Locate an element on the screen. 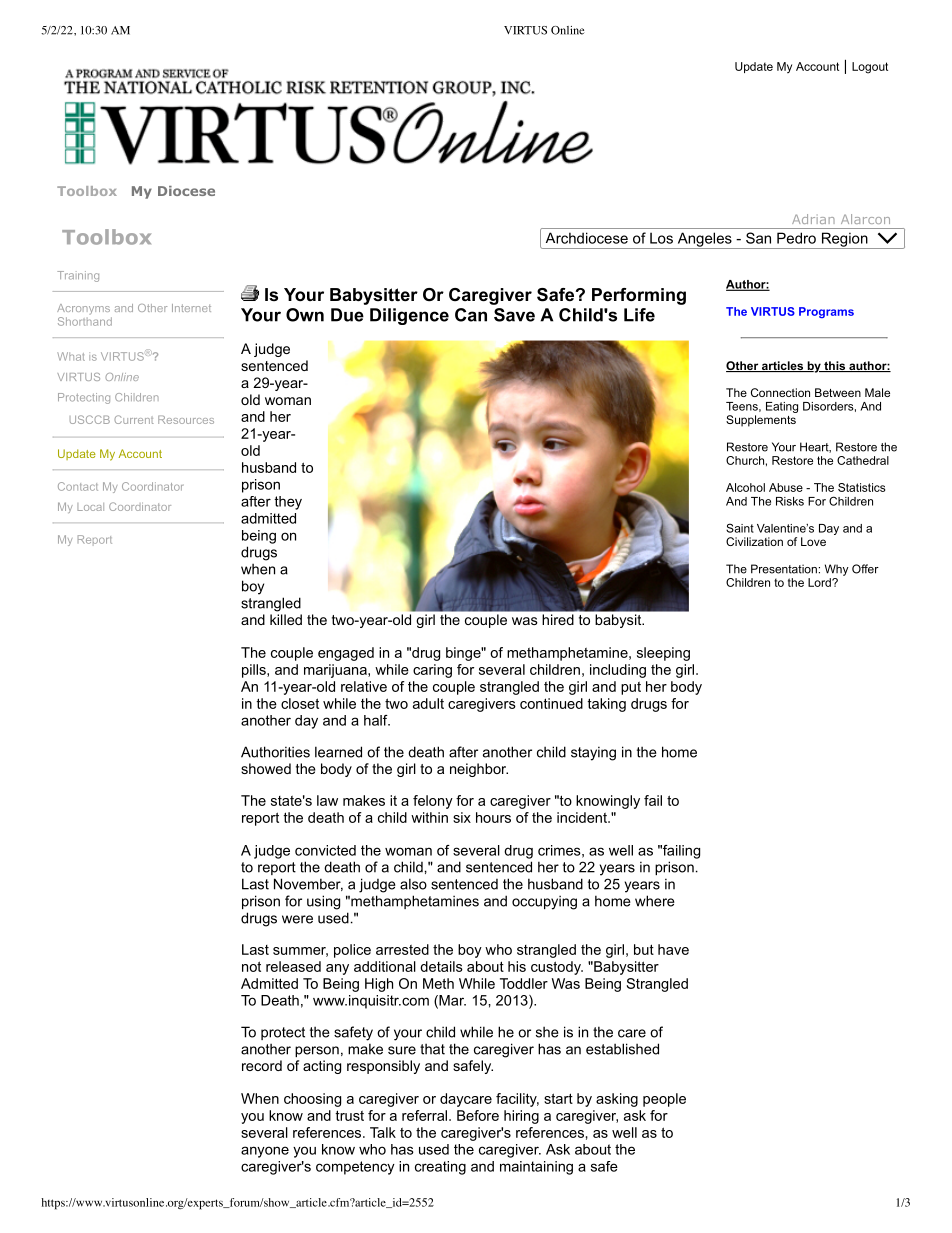  Logout is located at coordinates (870, 68).
